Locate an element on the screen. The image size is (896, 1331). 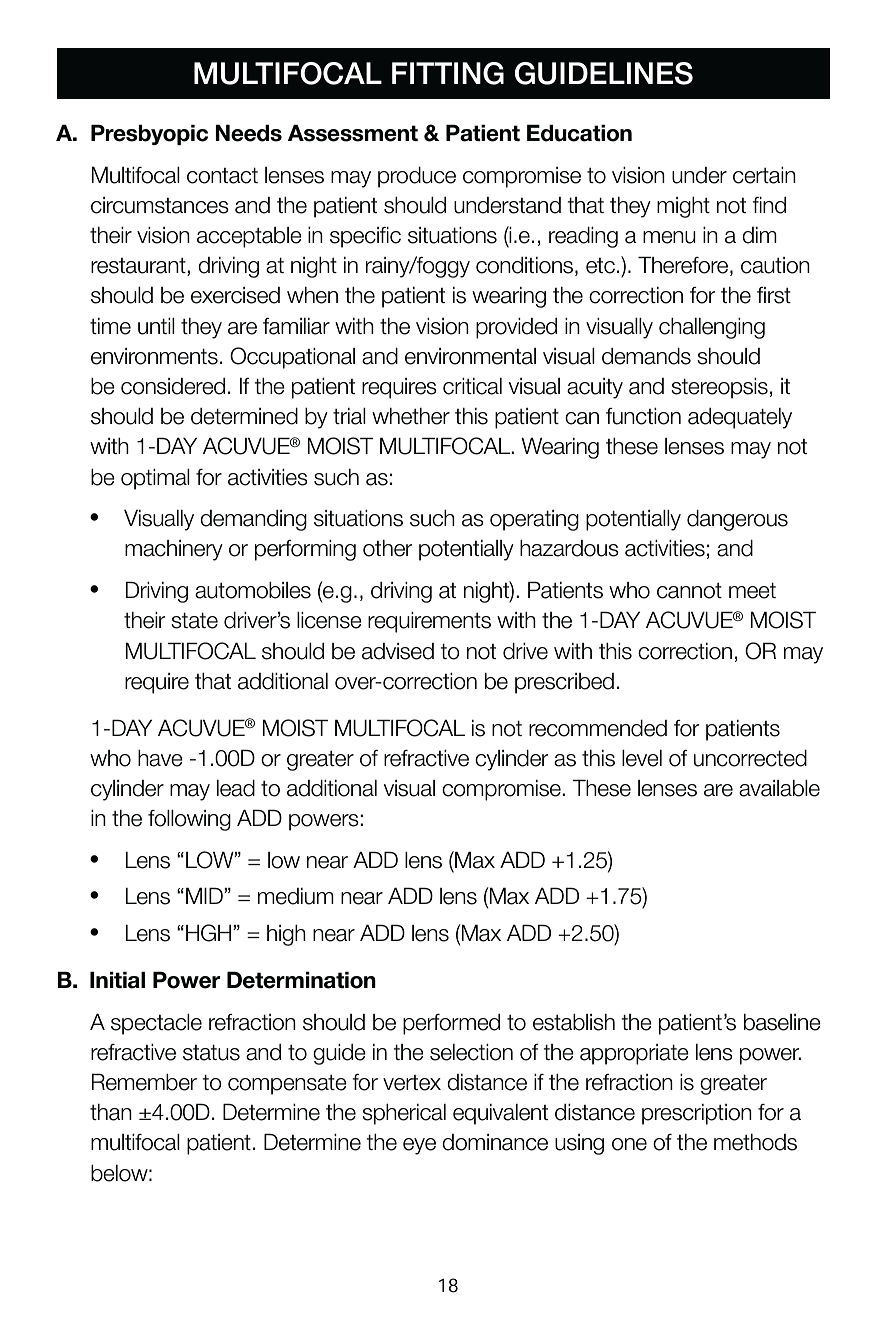
certain is located at coordinates (764, 175).
